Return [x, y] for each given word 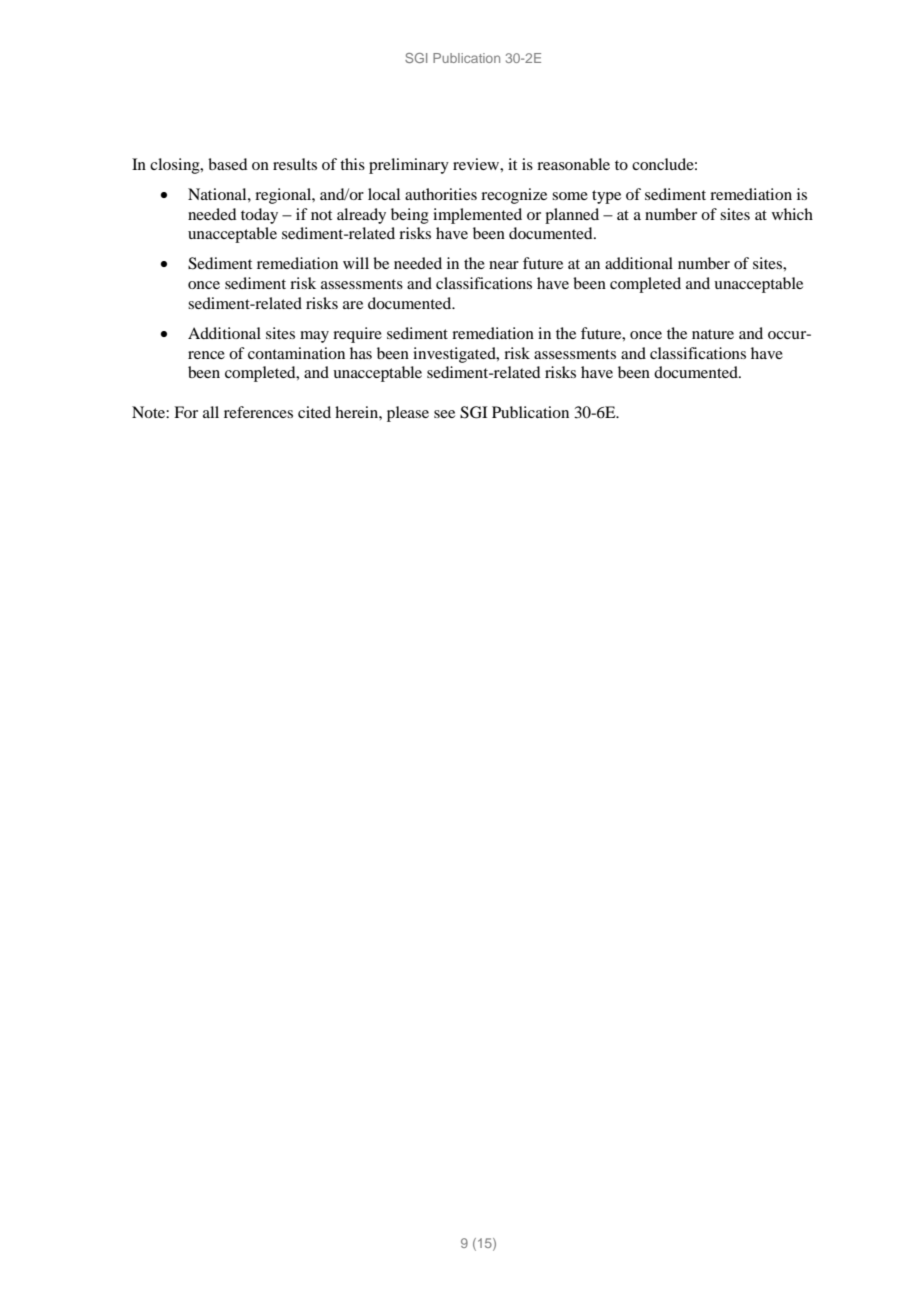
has [361, 353]
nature [713, 334]
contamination [296, 353]
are [353, 305]
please [408, 414]
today [259, 216]
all [211, 412]
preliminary [409, 166]
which [792, 214]
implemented [477, 216]
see [444, 414]
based [227, 164]
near [504, 265]
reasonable [573, 164]
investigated [455, 355]
